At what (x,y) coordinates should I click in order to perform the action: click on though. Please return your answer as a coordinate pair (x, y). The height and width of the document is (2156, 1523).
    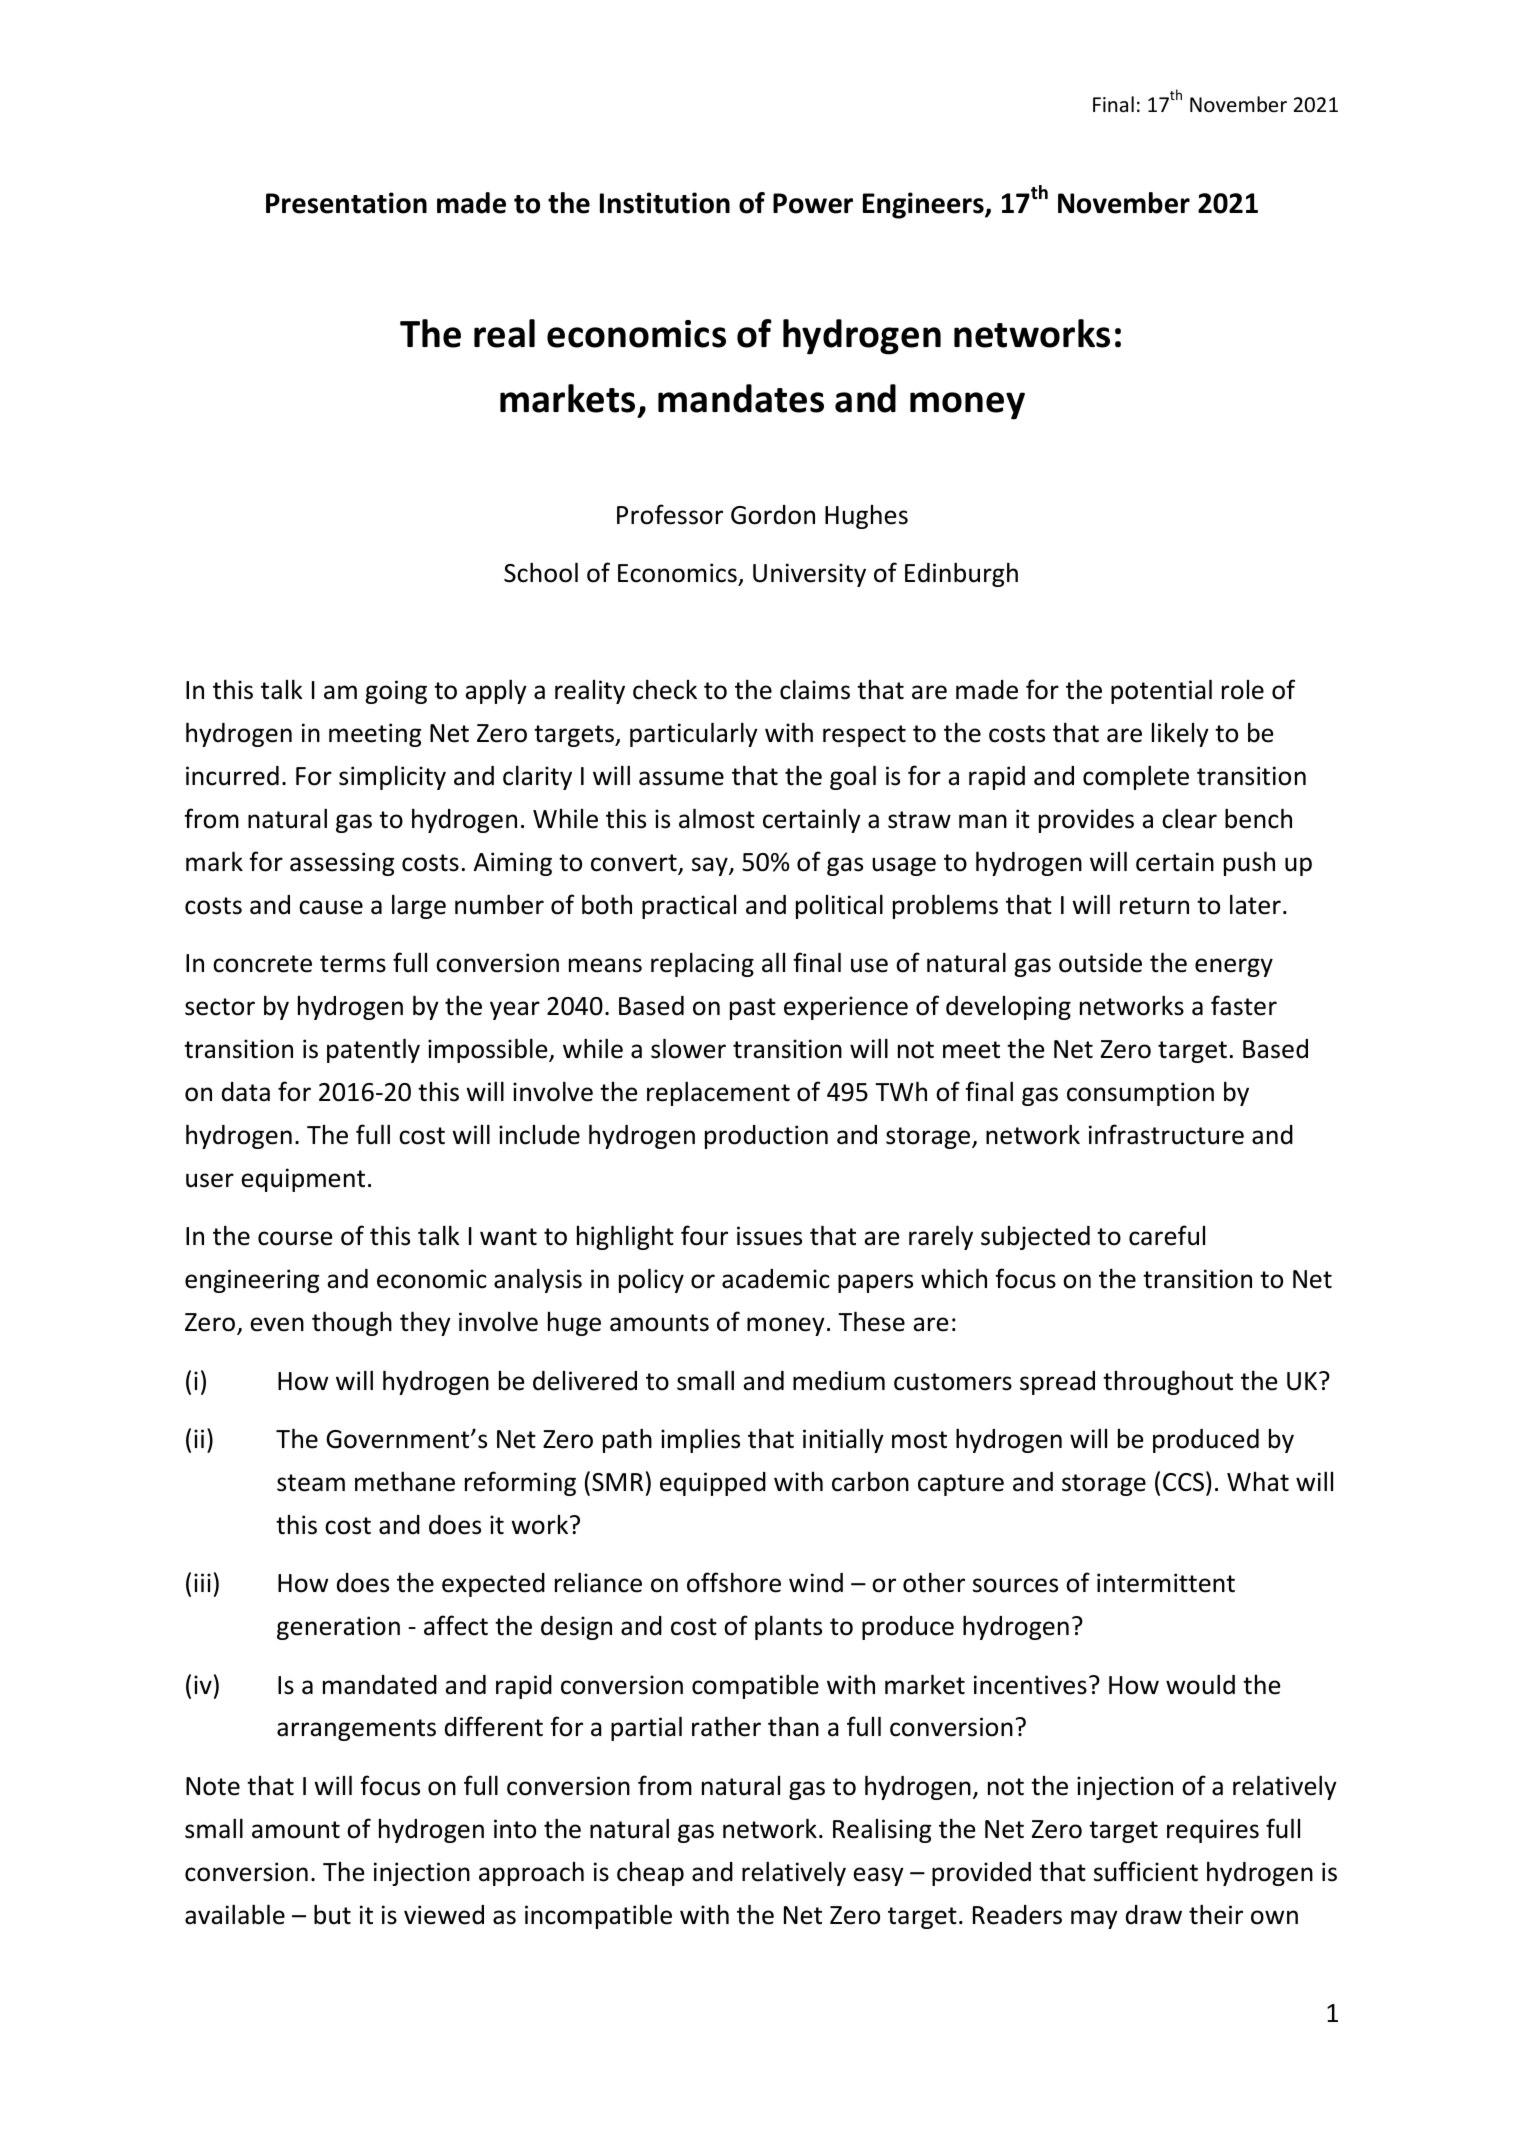
    Looking at the image, I should click on (352, 1323).
